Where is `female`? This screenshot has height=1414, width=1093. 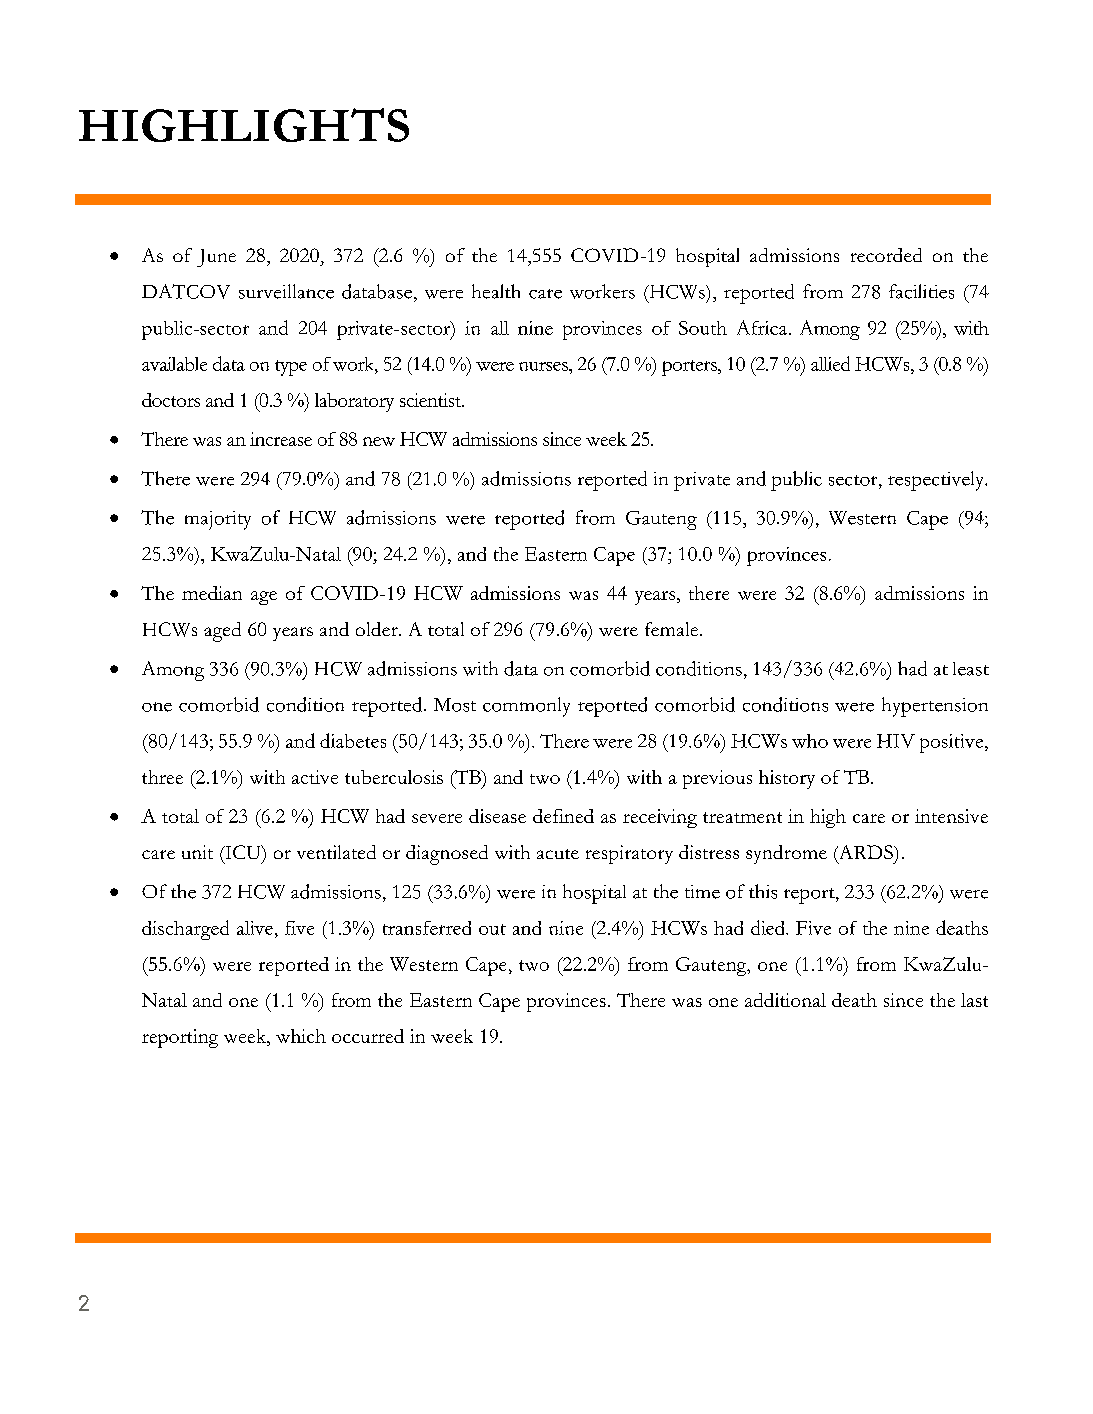
female is located at coordinates (673, 629).
